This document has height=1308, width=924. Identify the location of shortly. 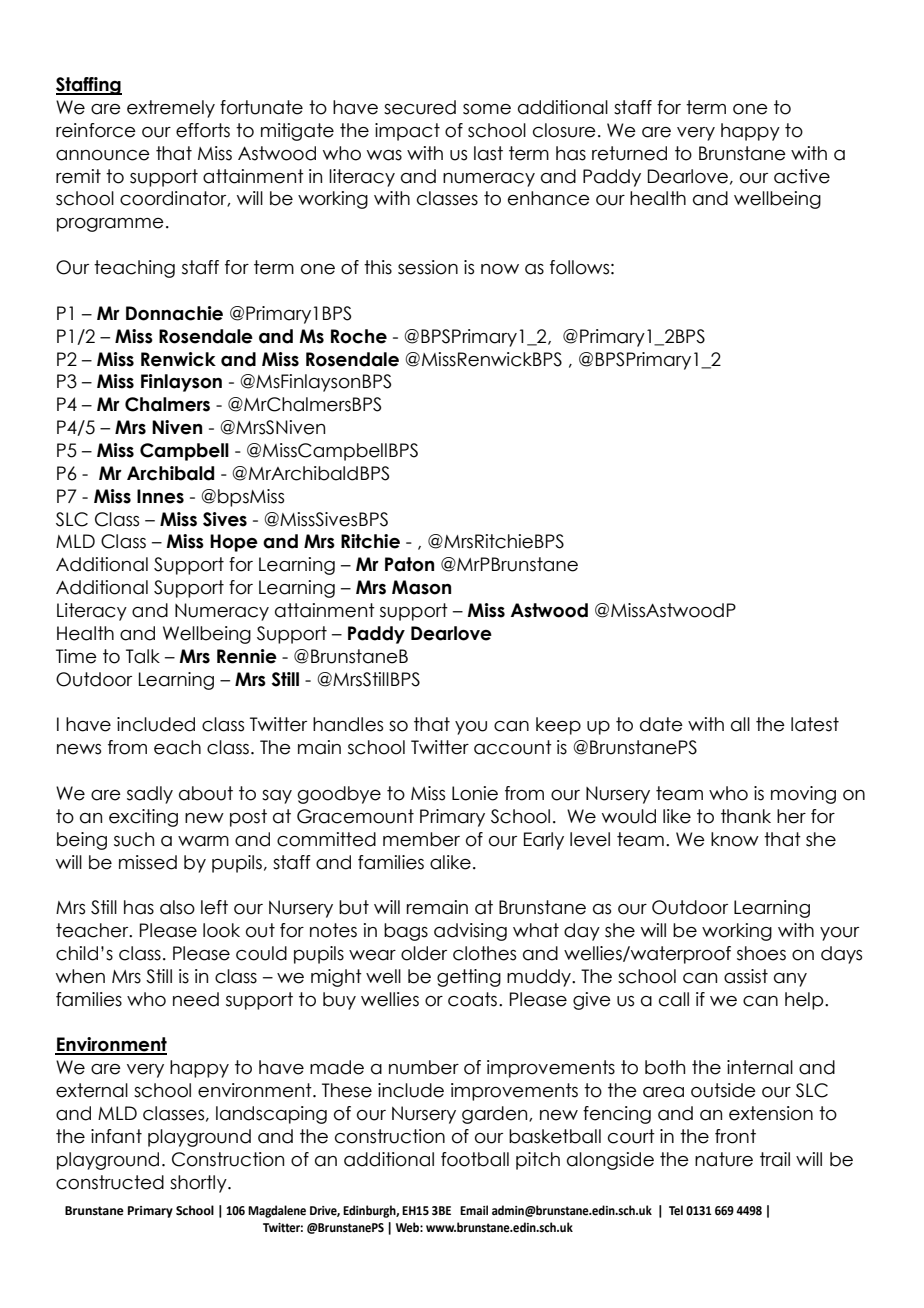
(199, 1184).
